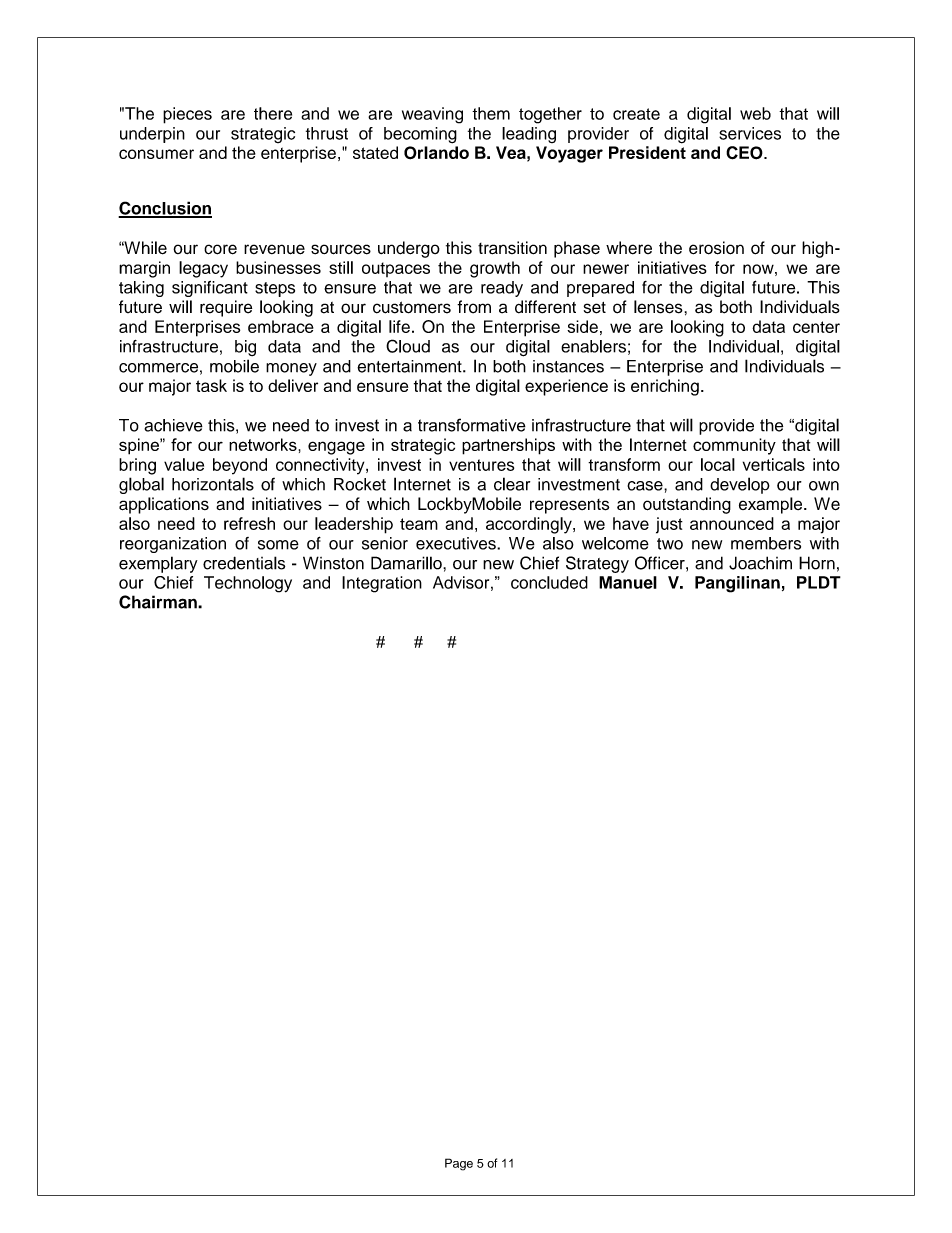  Describe the element at coordinates (491, 113) in the image. I see `them` at that location.
